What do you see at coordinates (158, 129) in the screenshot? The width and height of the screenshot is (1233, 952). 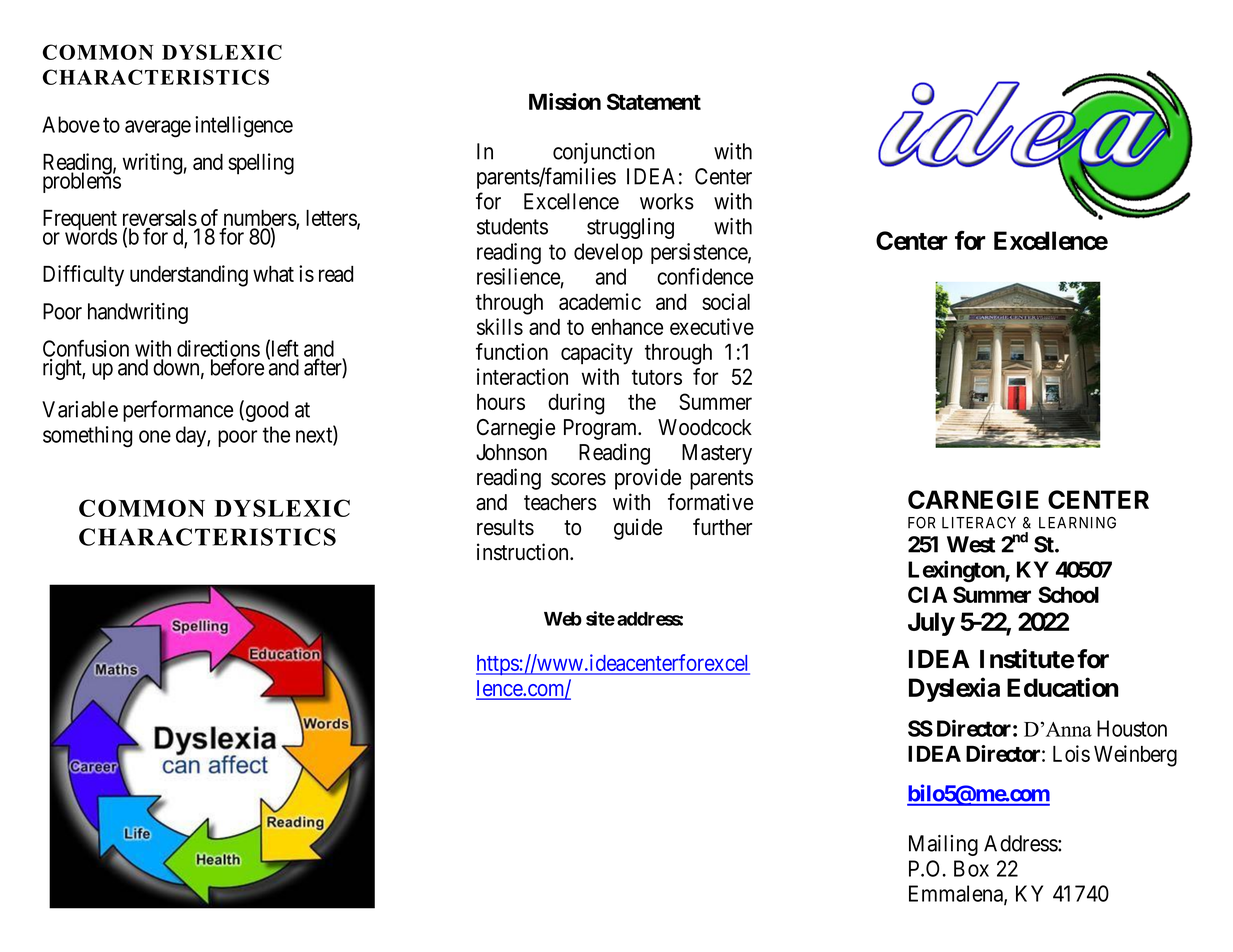 I see `average` at bounding box center [158, 129].
